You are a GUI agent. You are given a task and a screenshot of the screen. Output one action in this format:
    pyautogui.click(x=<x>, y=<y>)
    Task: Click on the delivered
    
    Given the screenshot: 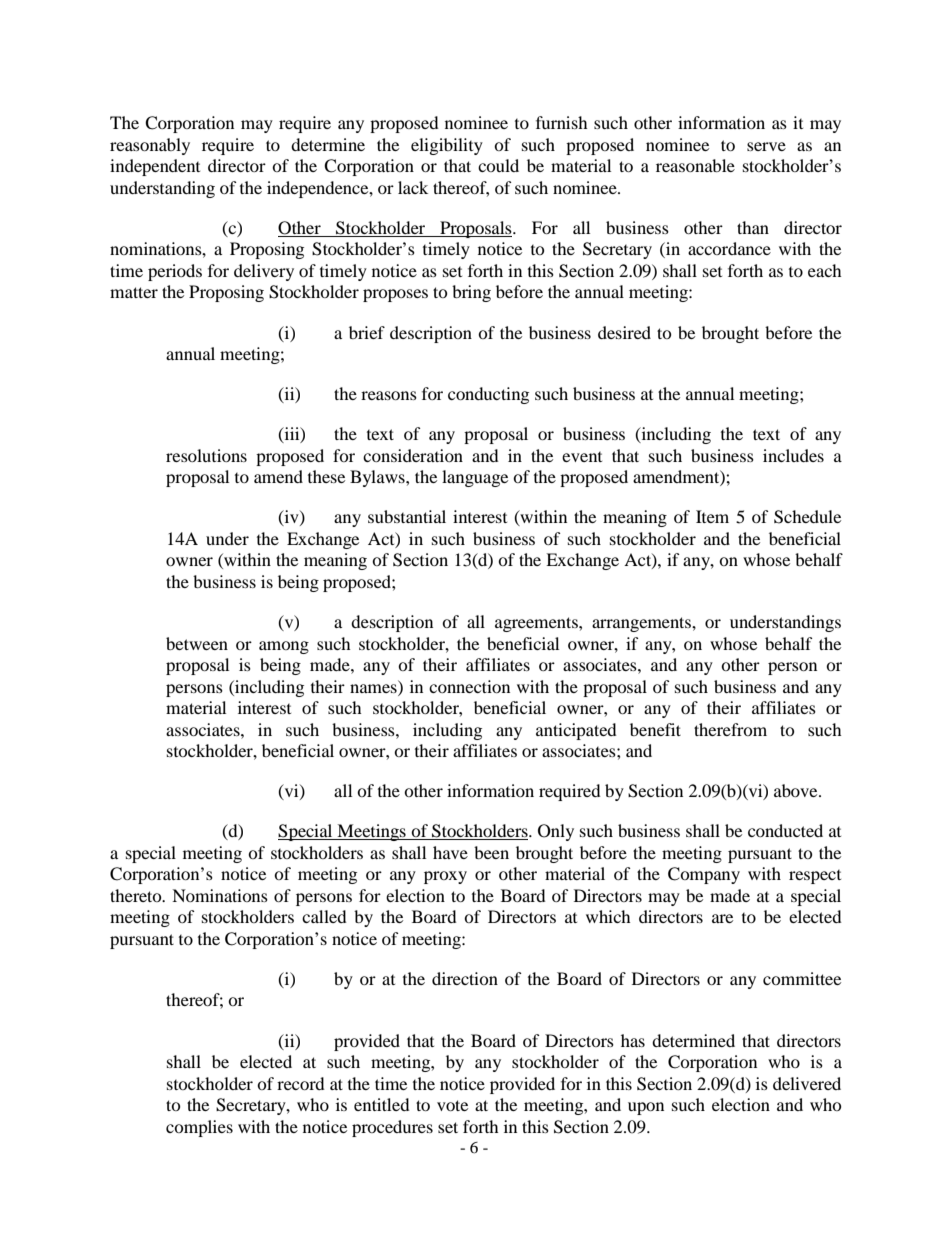 What is the action you would take?
    pyautogui.click(x=807, y=1083)
